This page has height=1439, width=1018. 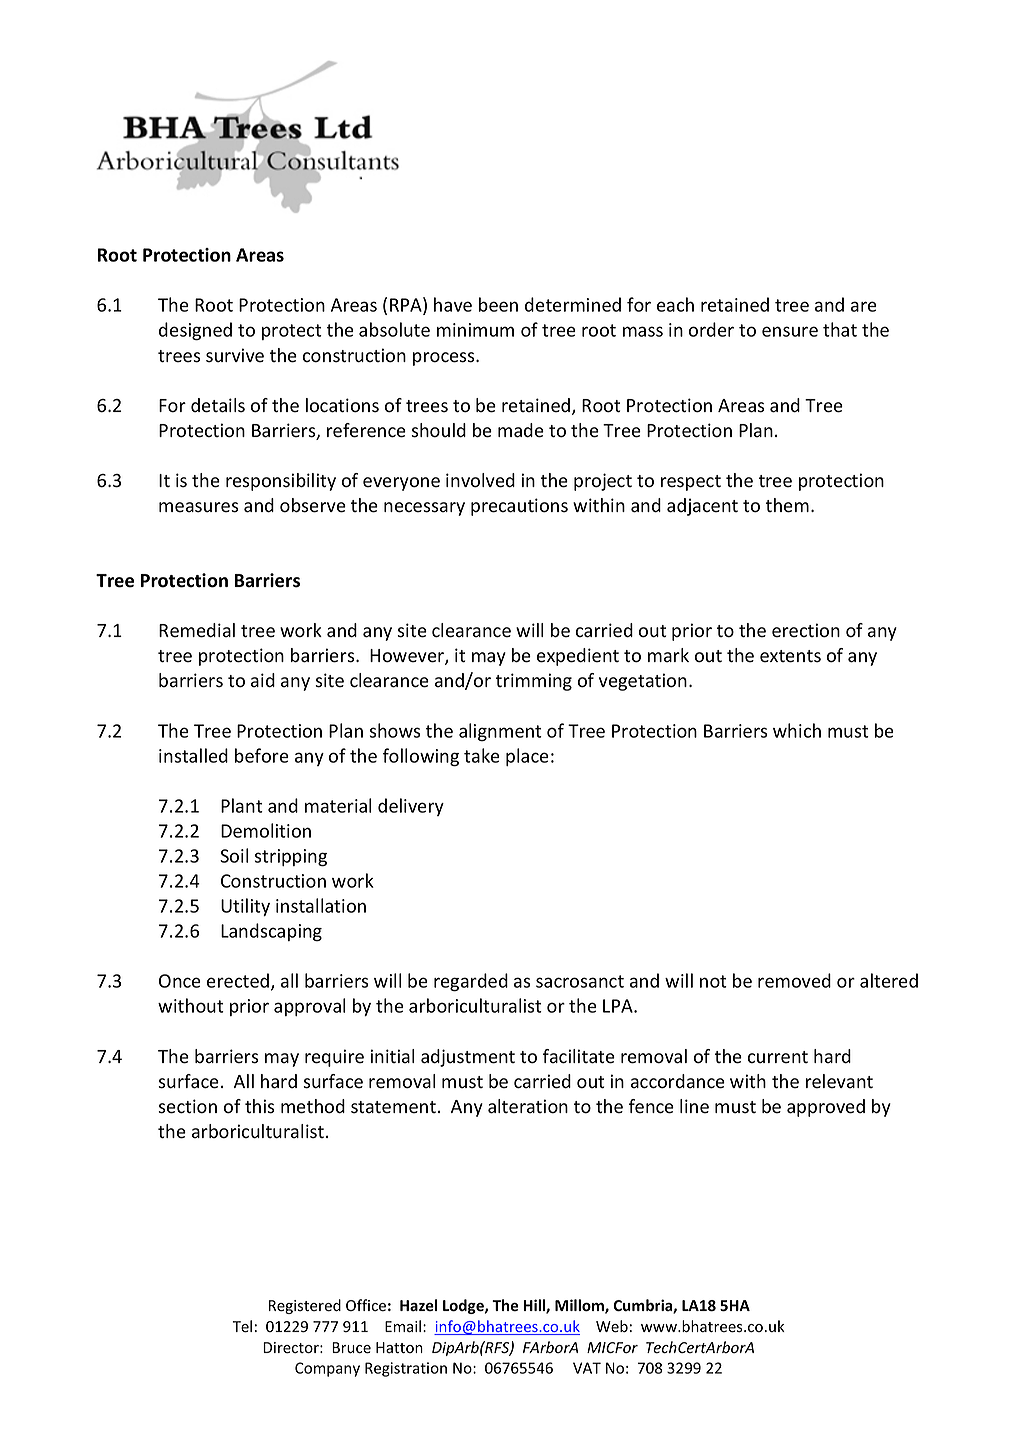 What do you see at coordinates (790, 331) in the page?
I see `ensure` at bounding box center [790, 331].
